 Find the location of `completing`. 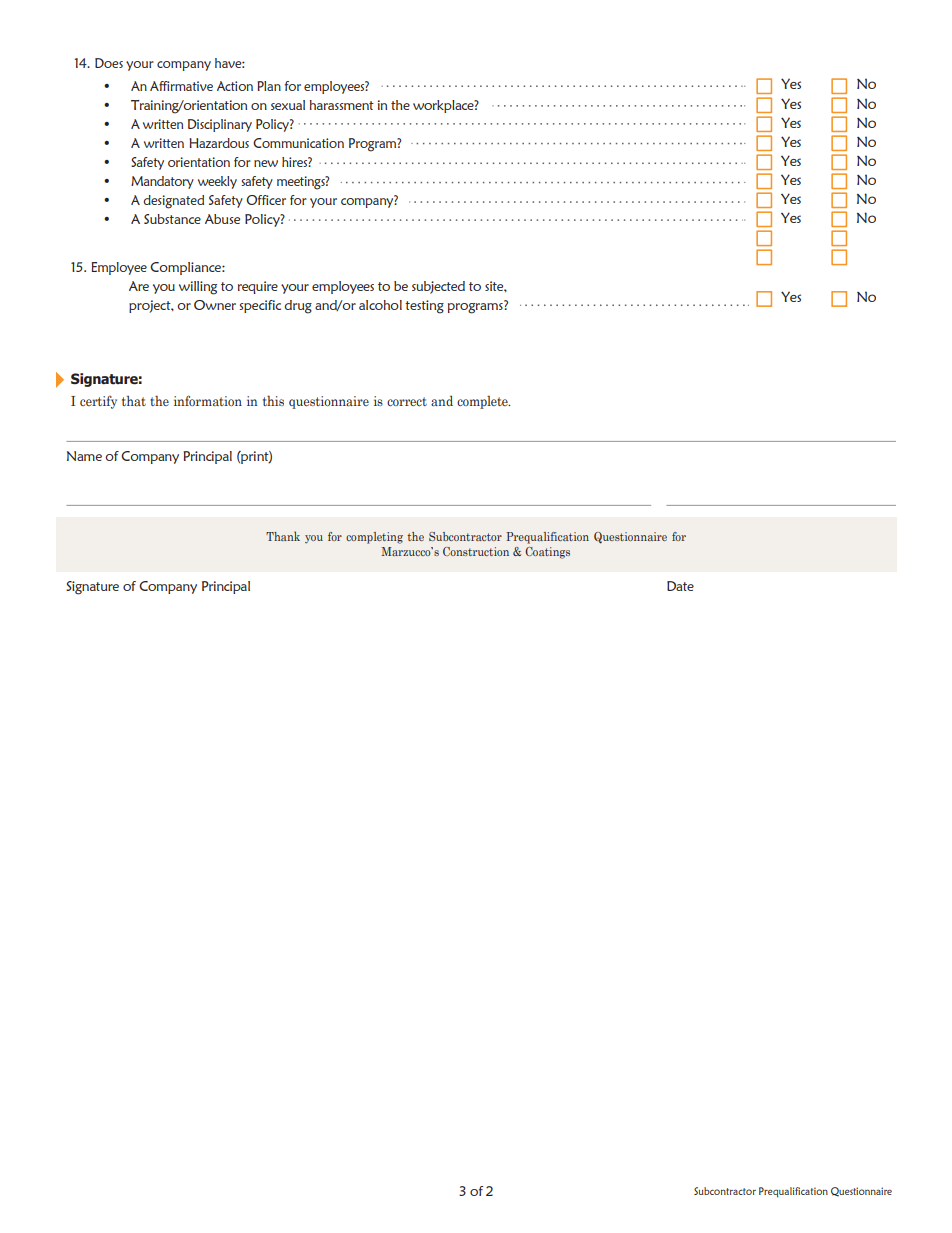

completing is located at coordinates (374, 538).
